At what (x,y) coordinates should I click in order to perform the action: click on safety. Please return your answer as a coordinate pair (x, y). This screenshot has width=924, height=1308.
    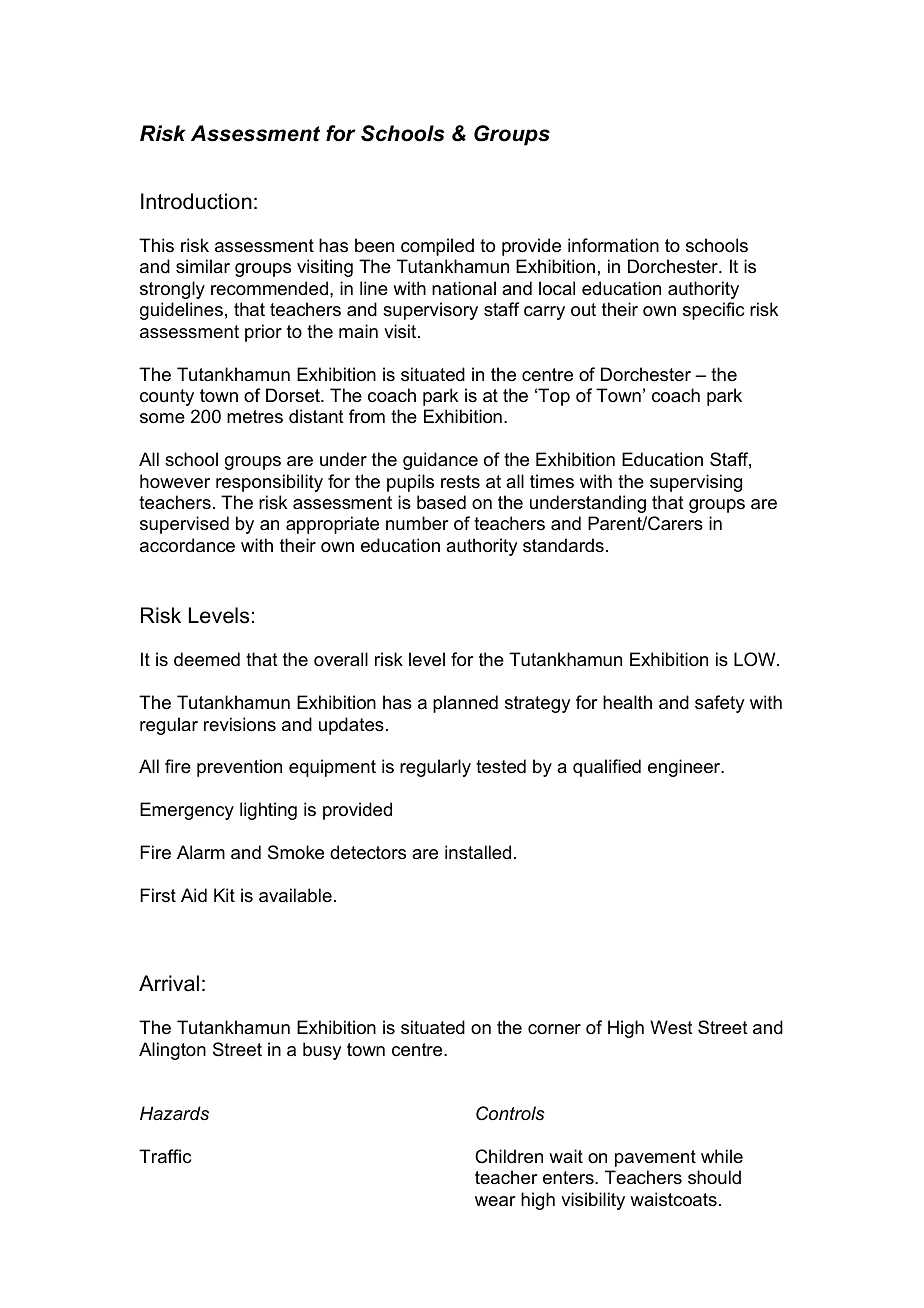
    Looking at the image, I should click on (719, 704).
